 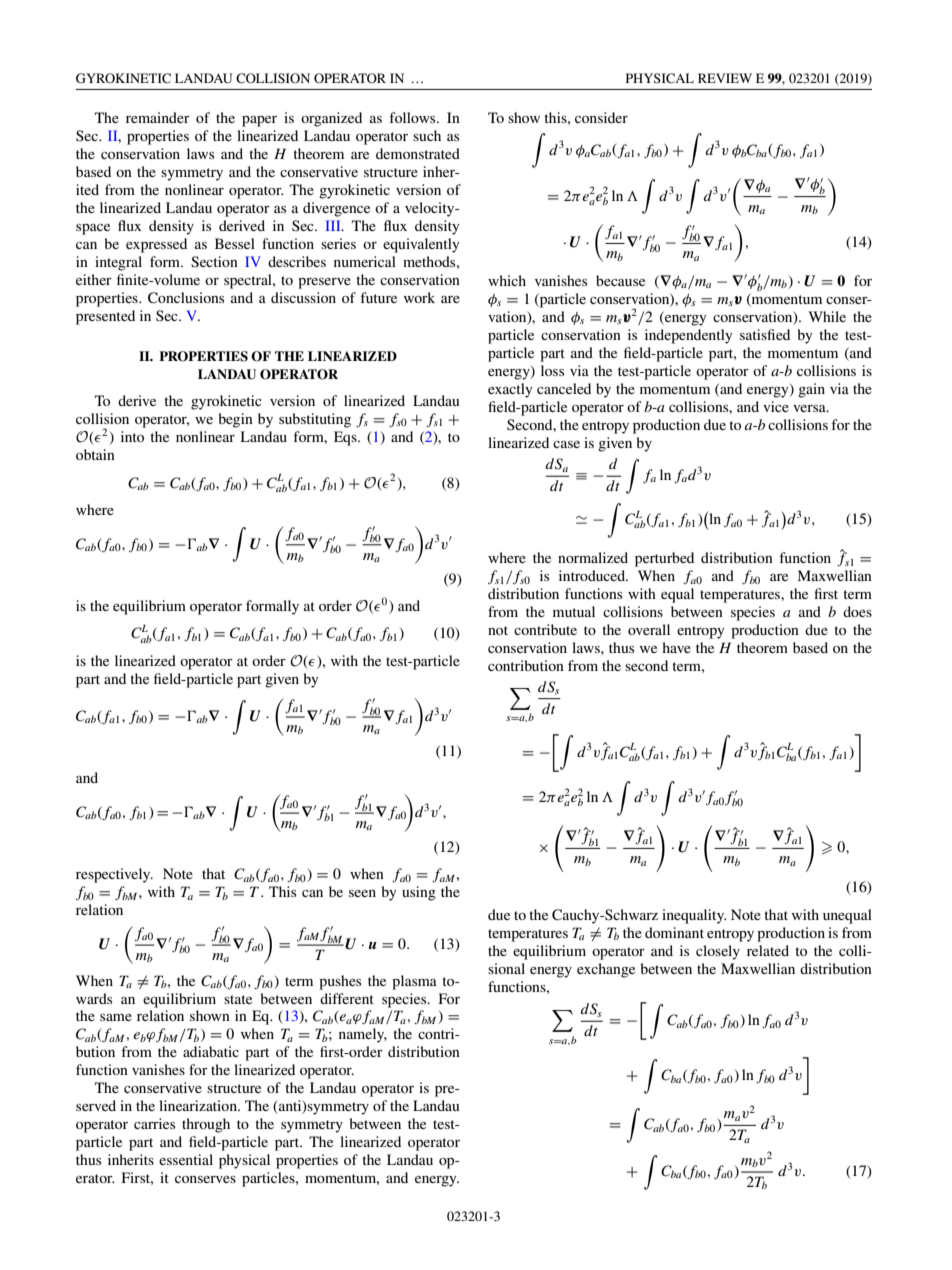 What do you see at coordinates (95, 454) in the page?
I see `obtain` at bounding box center [95, 454].
